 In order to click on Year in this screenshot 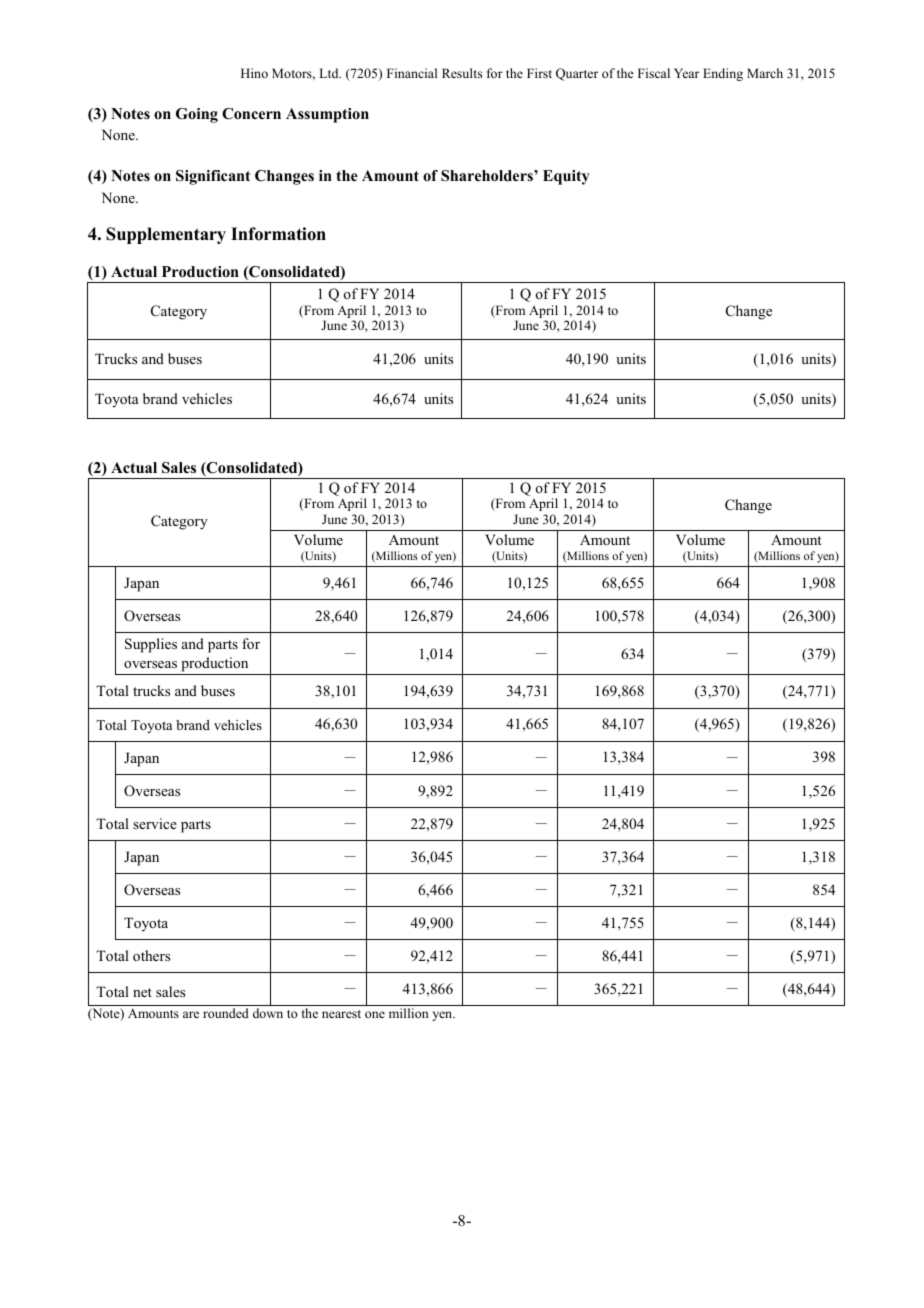, I will do `click(686, 73)`.
